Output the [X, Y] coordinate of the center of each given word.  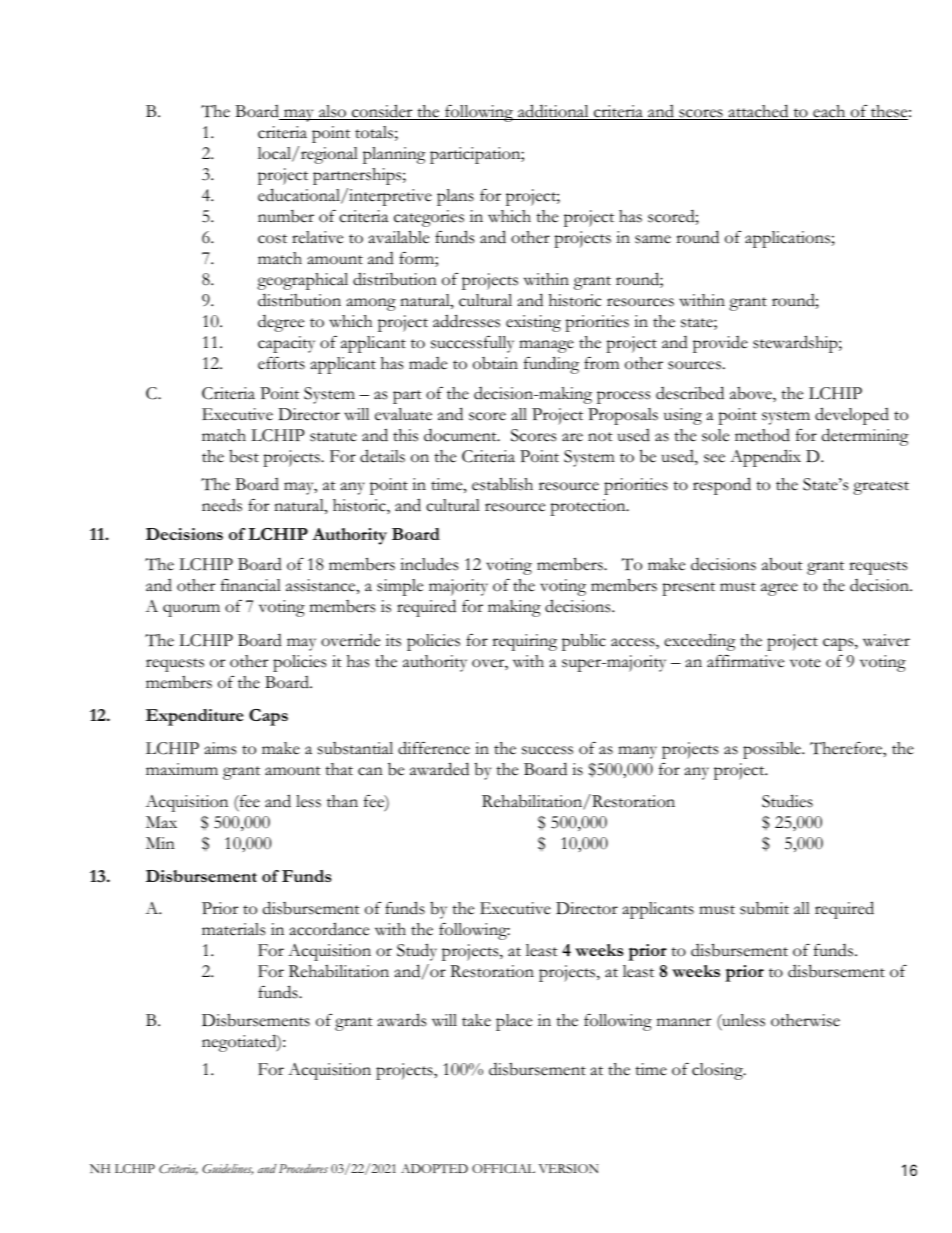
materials [233, 929]
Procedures [303, 1169]
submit [764, 908]
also [332, 112]
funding [551, 365]
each [829, 112]
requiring [524, 642]
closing [718, 1071]
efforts [281, 363]
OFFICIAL [503, 1168]
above [752, 394]
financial [251, 585]
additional [553, 112]
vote [805, 663]
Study [417, 952]
